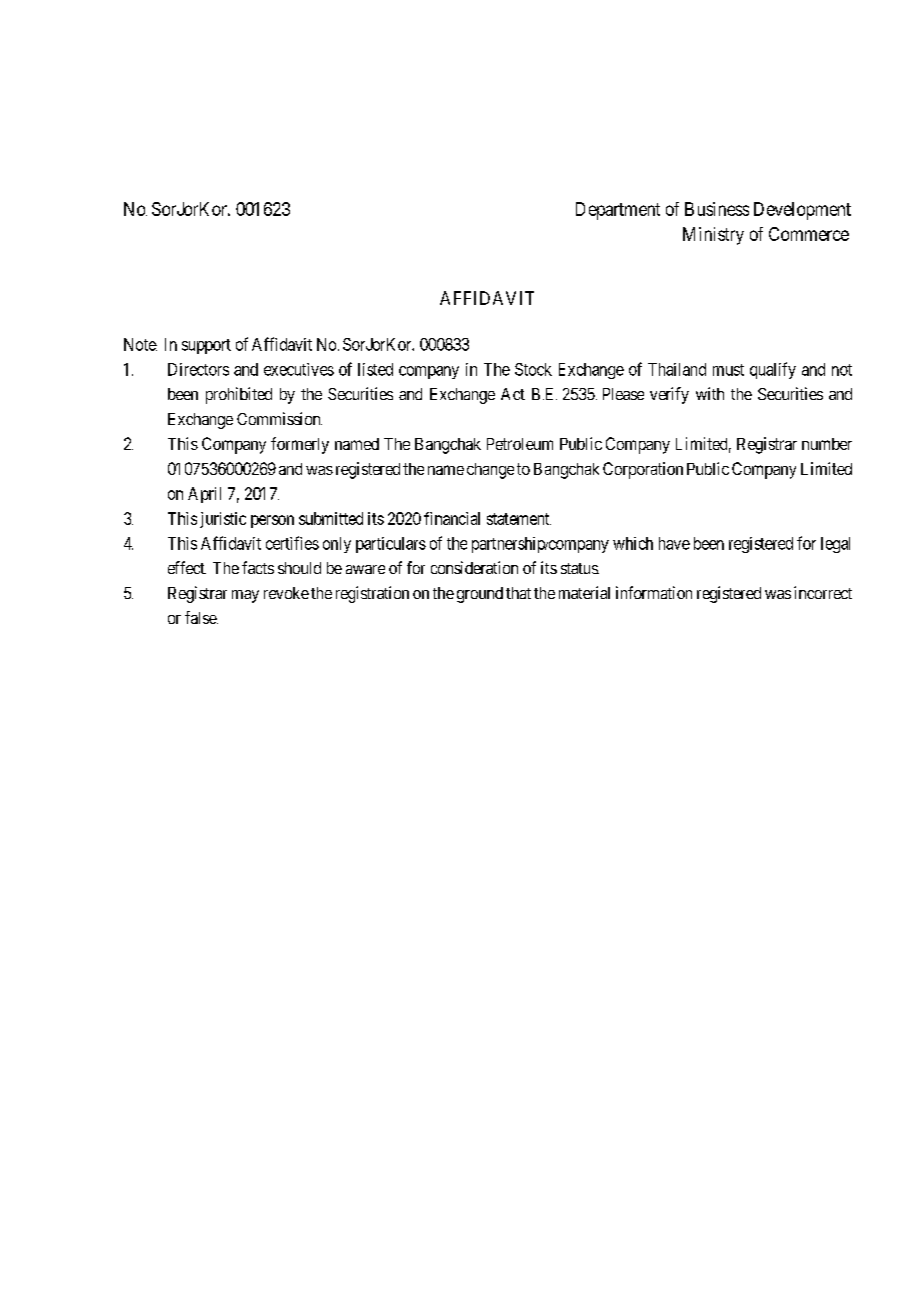 This screenshot has width=924, height=1308. Describe the element at coordinates (245, 596) in the screenshot. I see `may` at that location.
